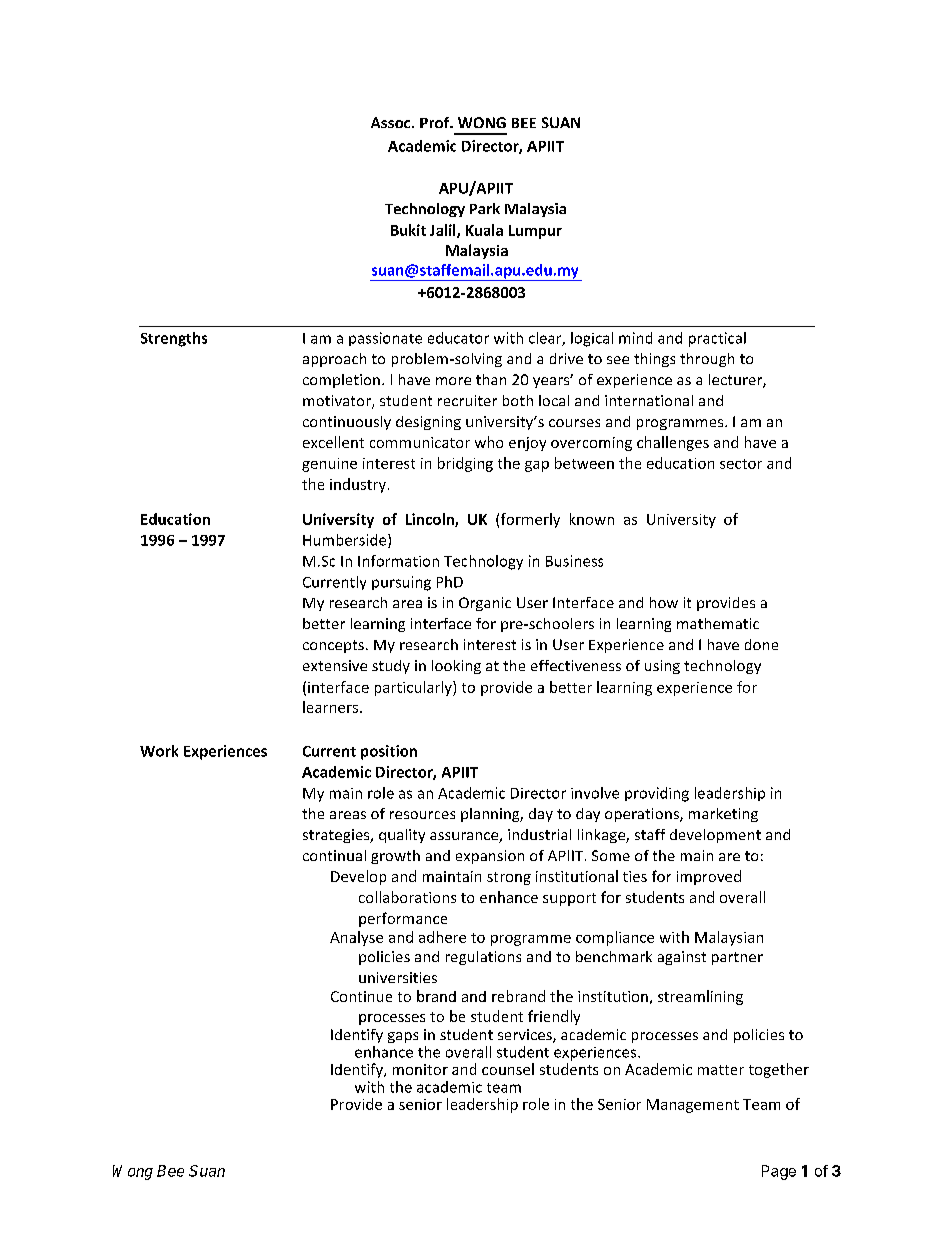  Describe the element at coordinates (535, 232) in the screenshot. I see `Lumpur` at that location.
